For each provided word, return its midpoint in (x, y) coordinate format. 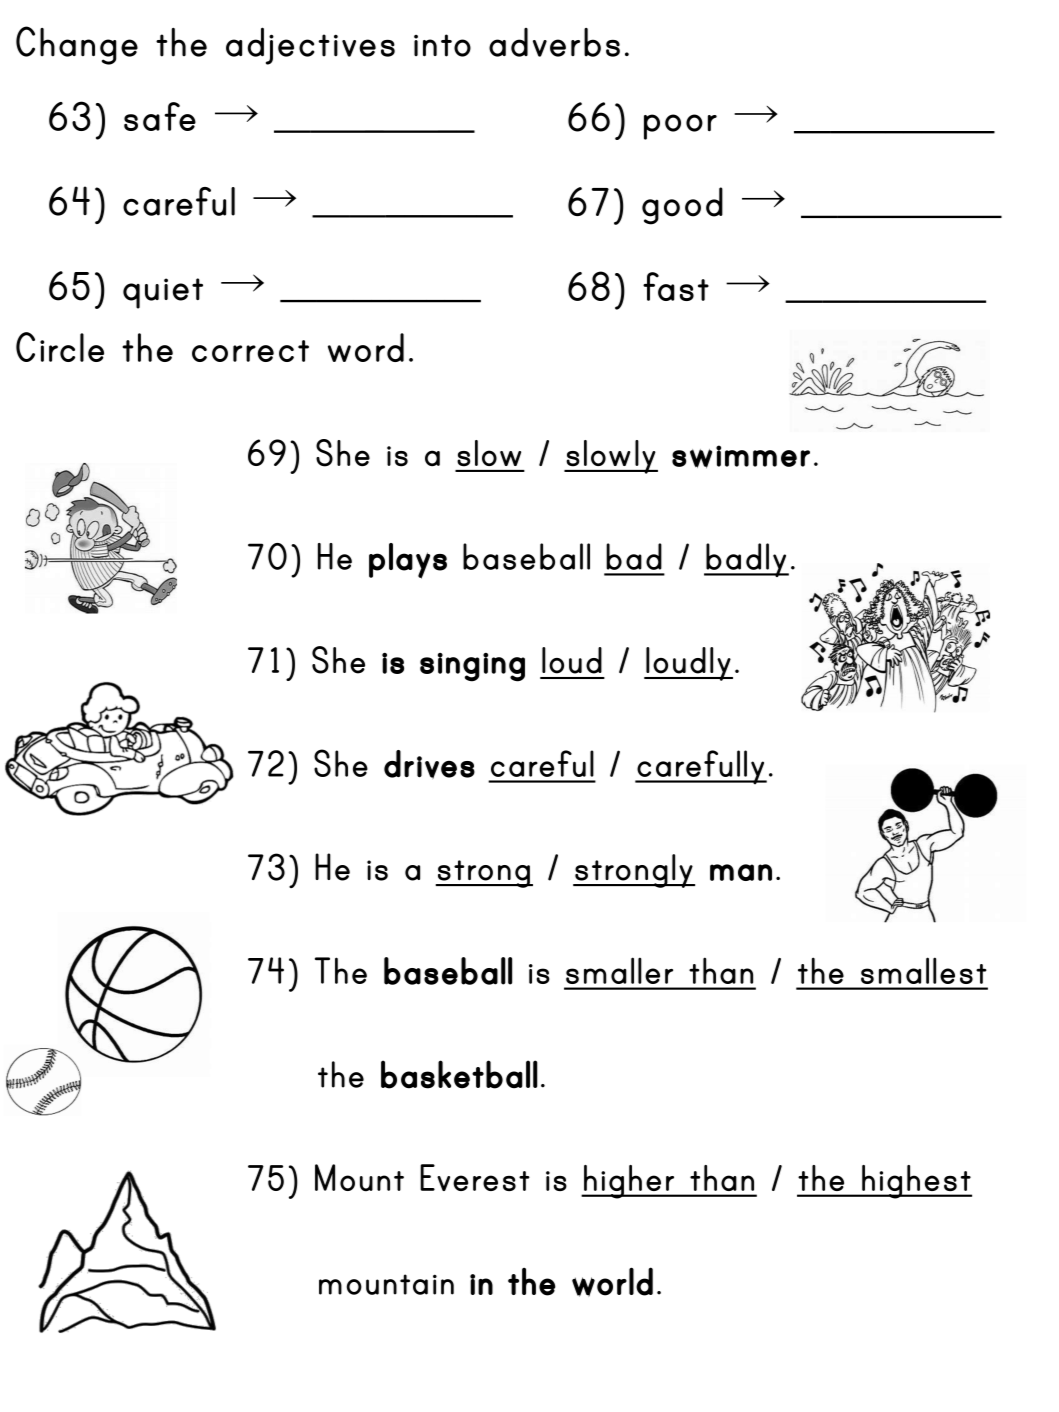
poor (680, 127)
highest (916, 1182)
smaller (619, 970)
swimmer (741, 457)
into (442, 45)
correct (250, 351)
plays (408, 561)
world (612, 1282)
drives (429, 764)
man (741, 872)
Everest (475, 1177)
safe (160, 116)
